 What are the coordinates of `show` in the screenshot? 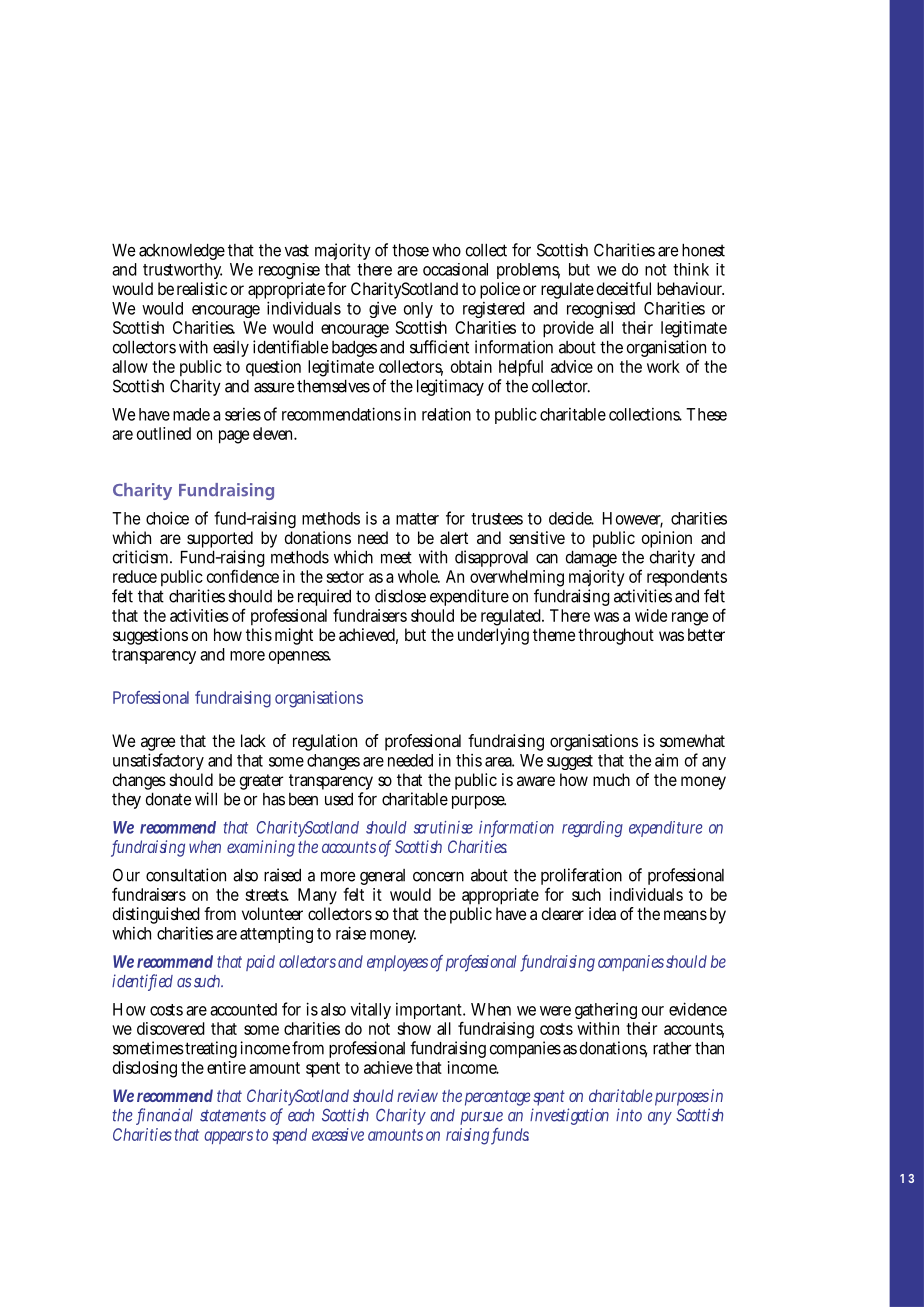 It's located at (414, 1028).
